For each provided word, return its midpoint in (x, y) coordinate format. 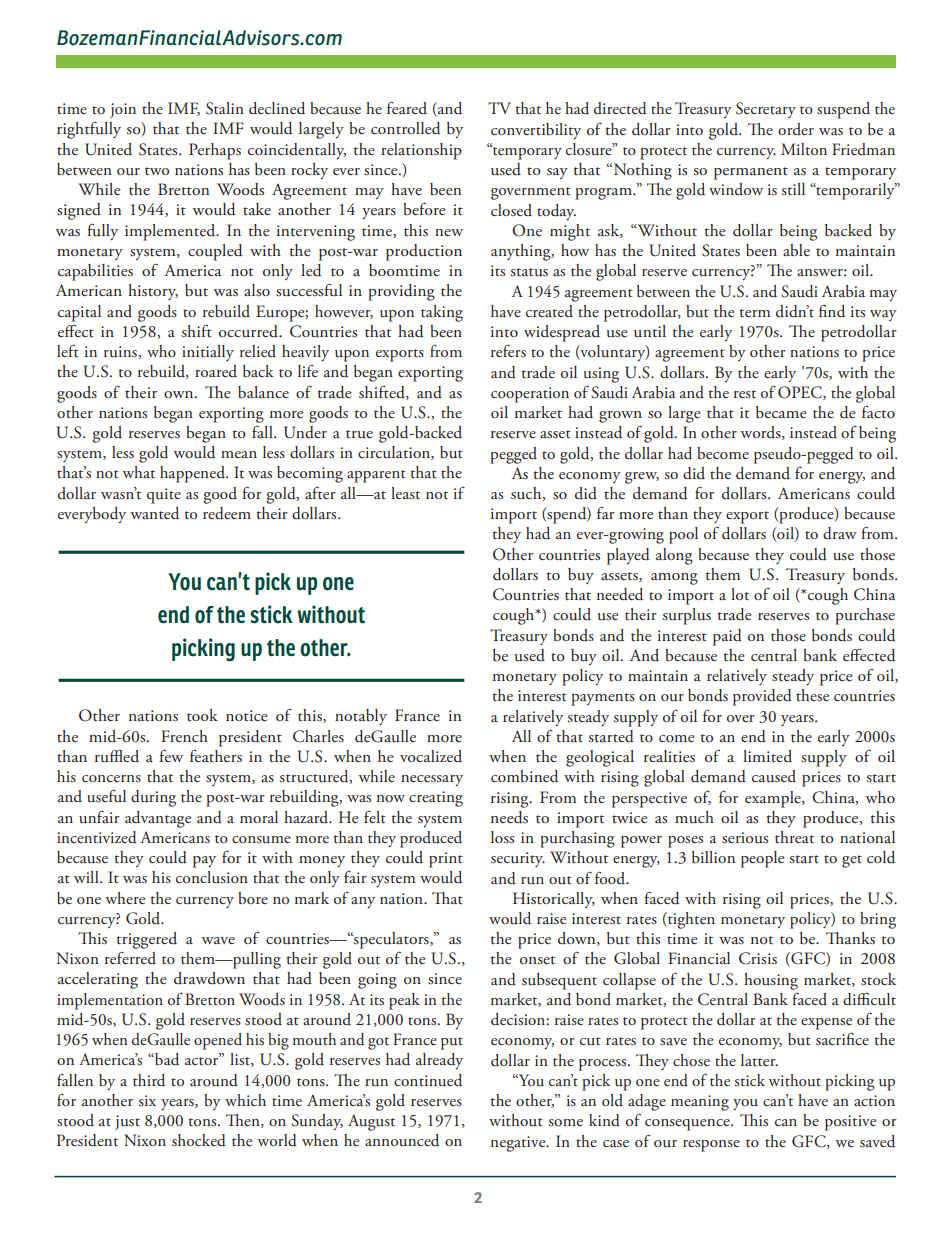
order (796, 129)
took (202, 715)
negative (519, 1144)
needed (620, 594)
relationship (421, 151)
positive (850, 1123)
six (147, 1100)
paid (727, 637)
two (157, 171)
